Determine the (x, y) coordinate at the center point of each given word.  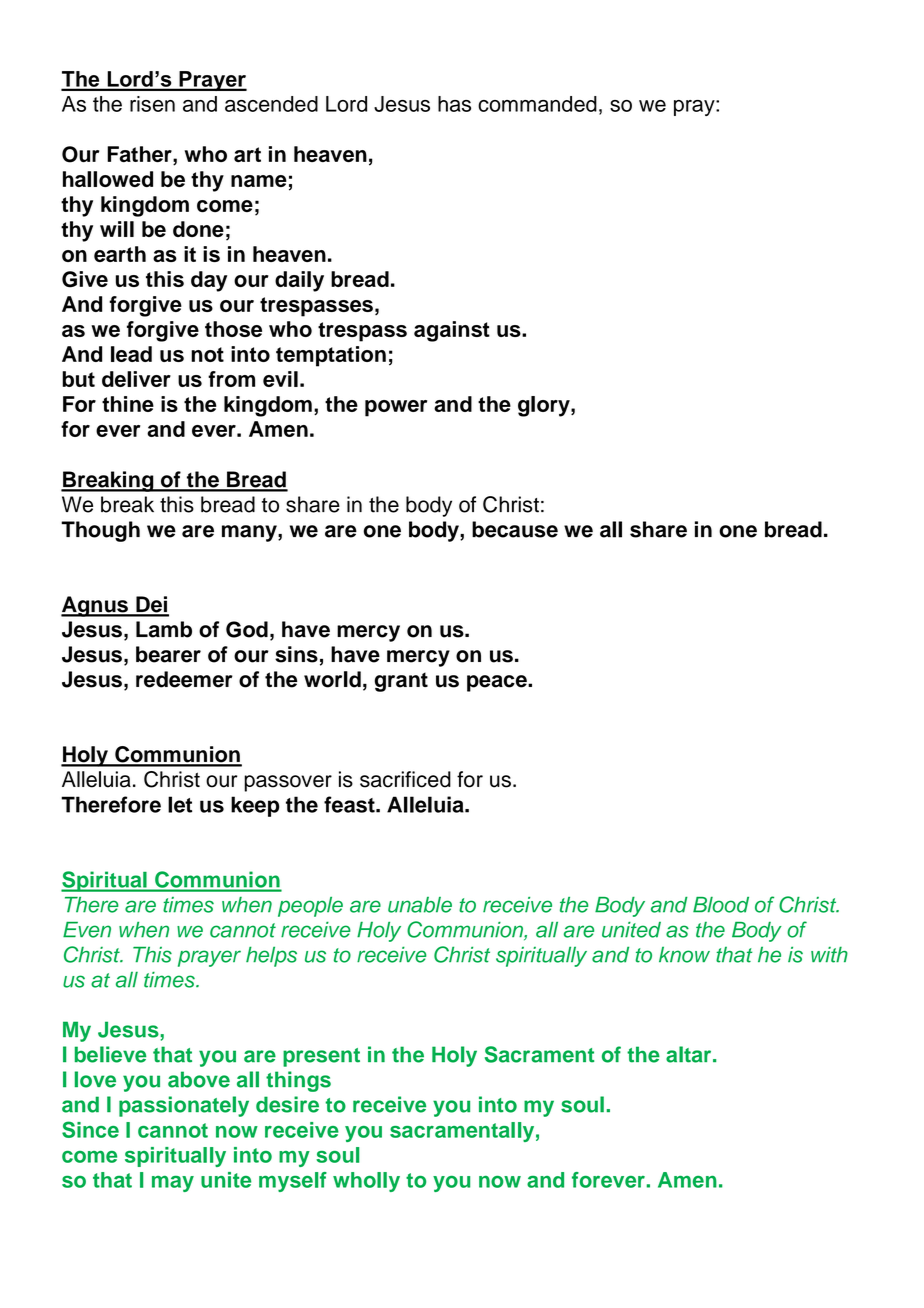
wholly (366, 1182)
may (173, 1184)
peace (498, 683)
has (454, 104)
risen (152, 104)
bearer (168, 654)
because (515, 529)
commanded (537, 104)
